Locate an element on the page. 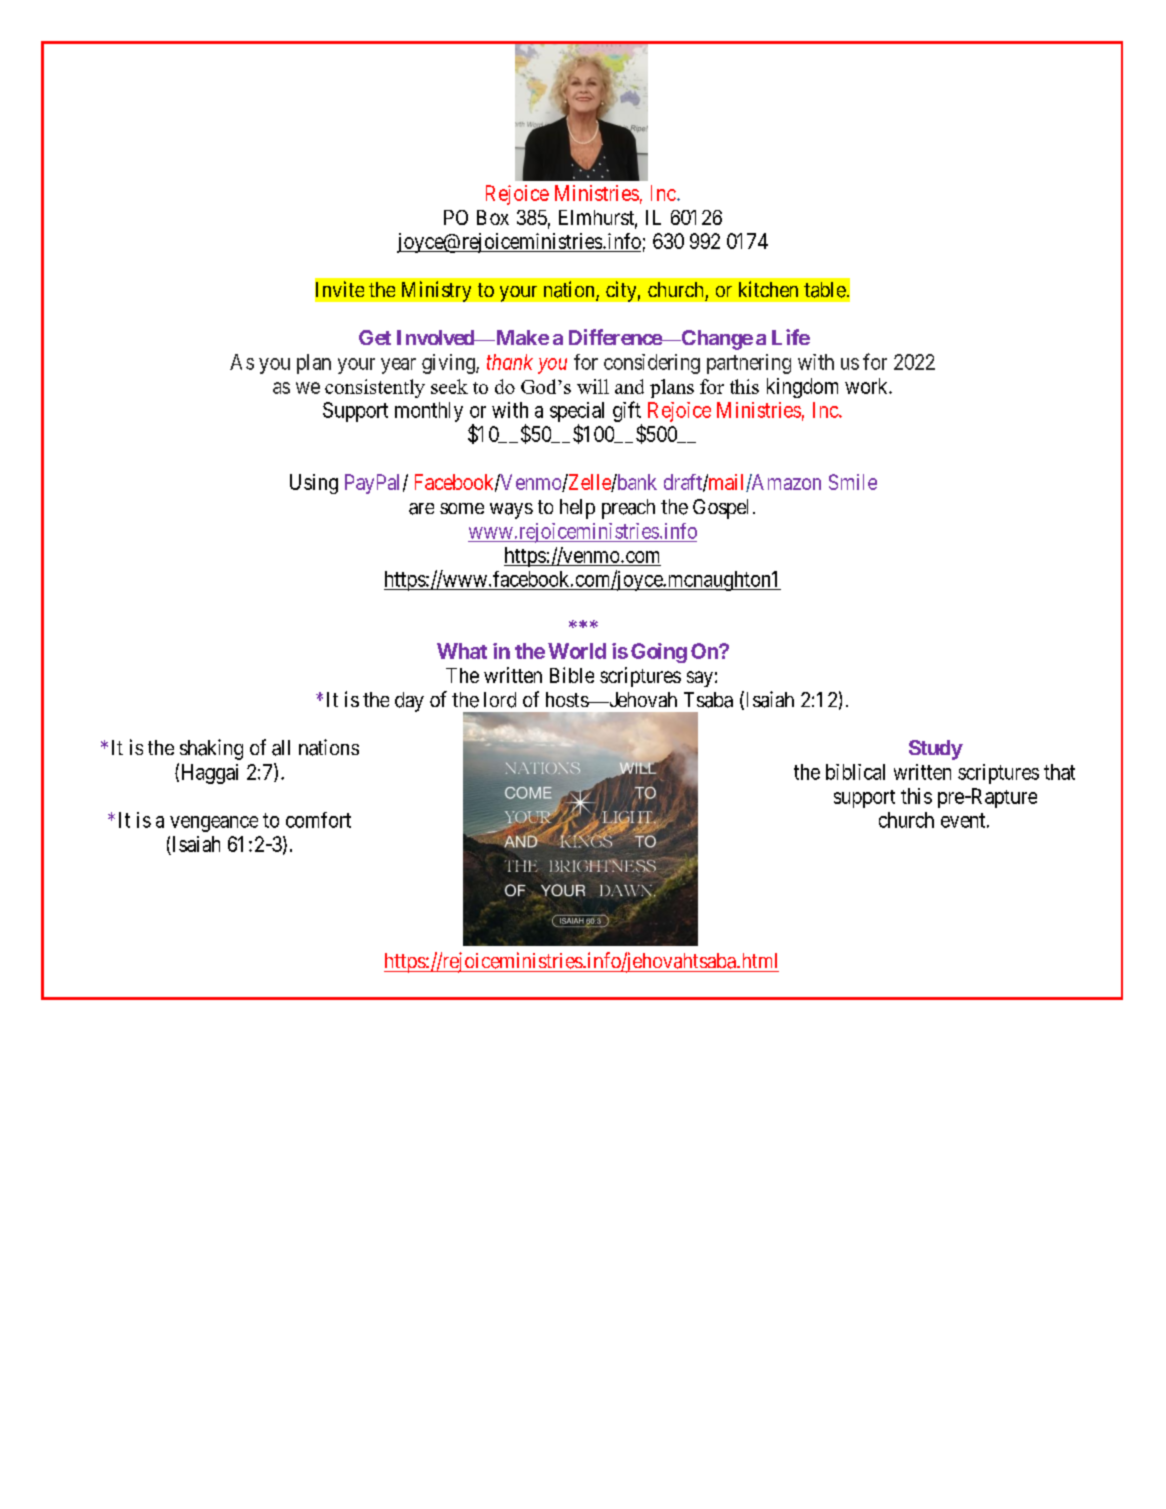 The height and width of the document is (1509, 1166). Using is located at coordinates (314, 484).
